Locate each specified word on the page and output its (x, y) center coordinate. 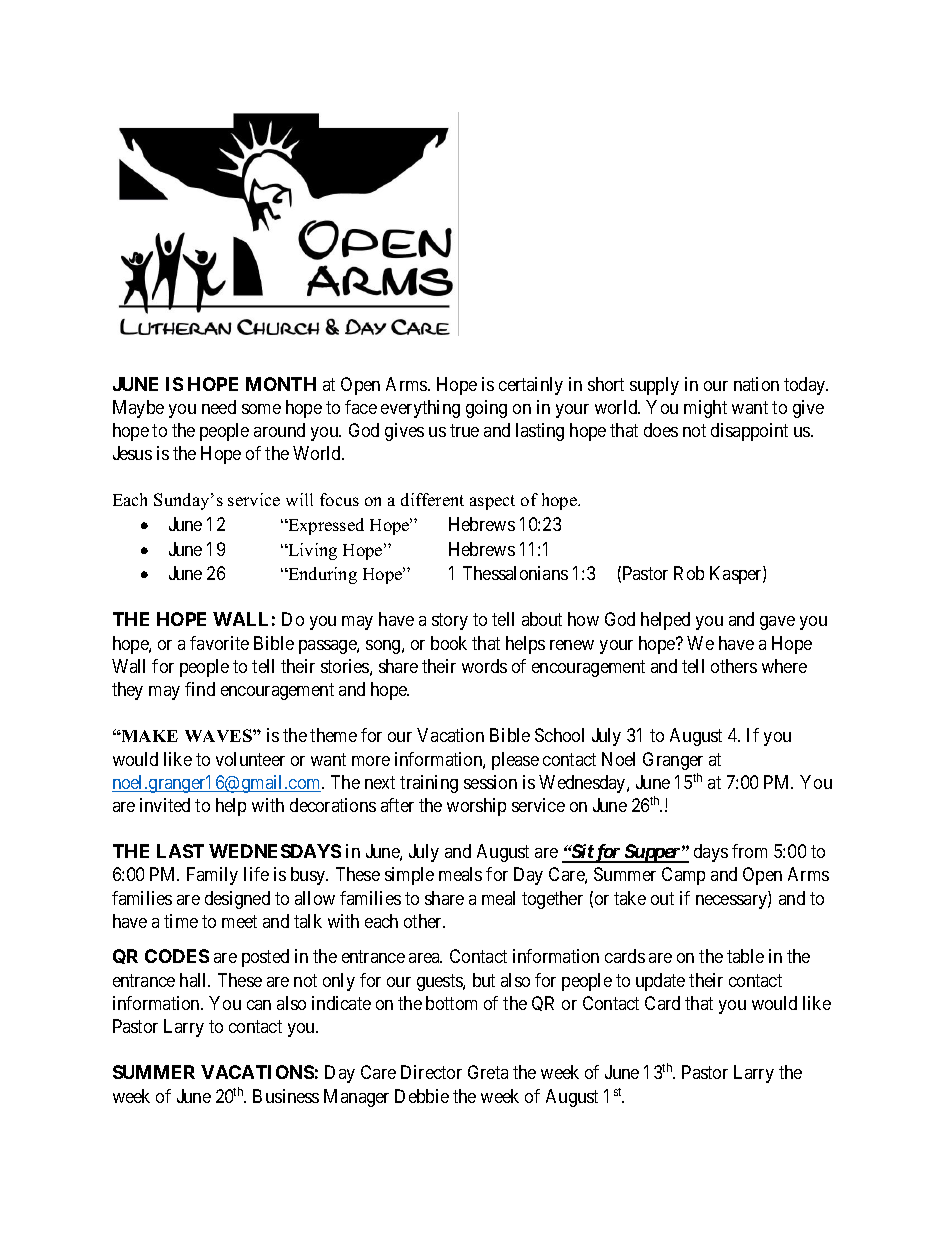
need (219, 407)
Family (212, 876)
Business (286, 1096)
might (705, 409)
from (749, 851)
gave (777, 623)
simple (409, 876)
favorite (219, 643)
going (486, 409)
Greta (488, 1072)
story (450, 622)
